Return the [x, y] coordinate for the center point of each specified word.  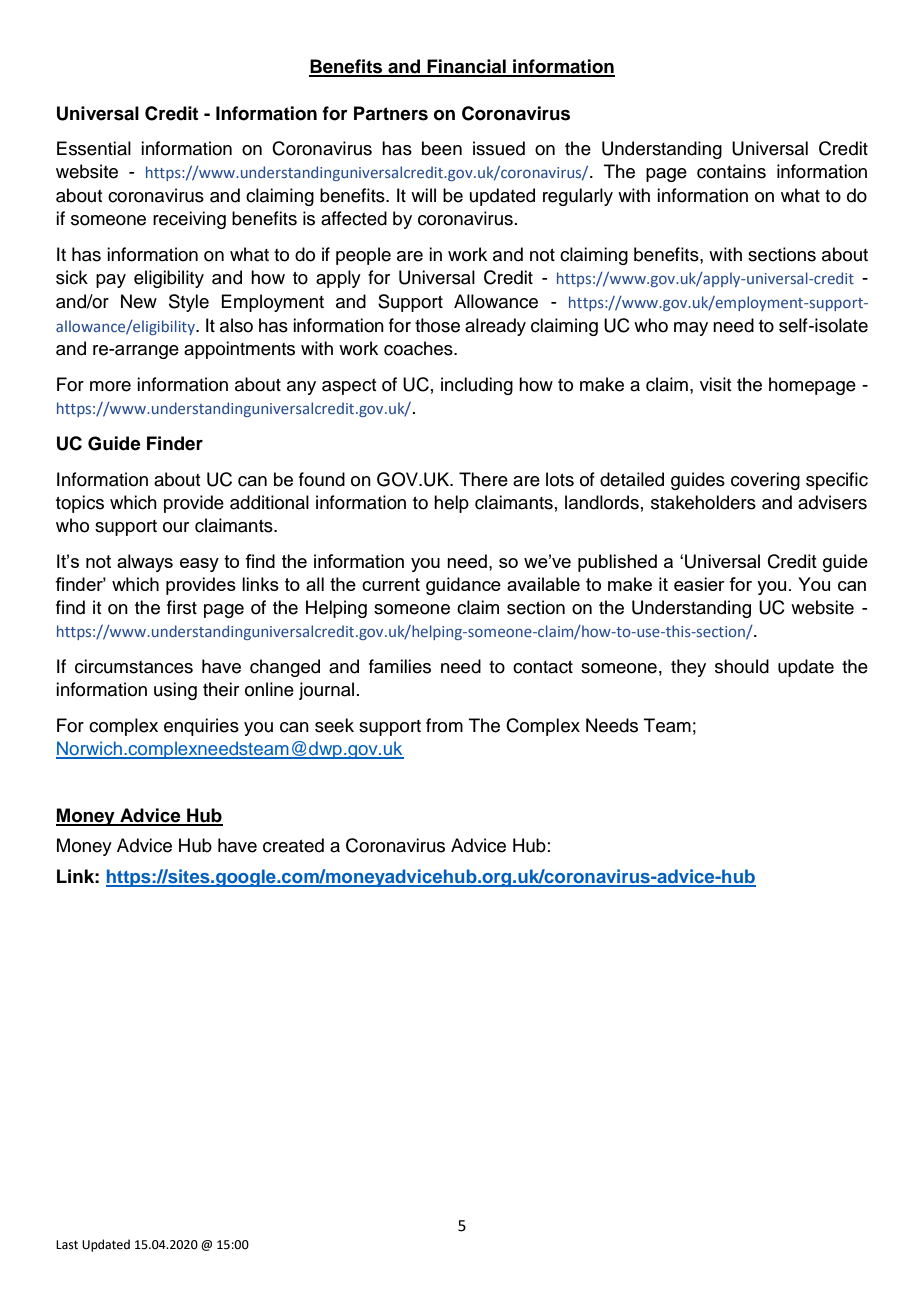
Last [67, 1245]
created [293, 845]
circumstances [134, 666]
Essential [94, 148]
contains [731, 171]
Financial [466, 67]
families [400, 666]
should [742, 666]
